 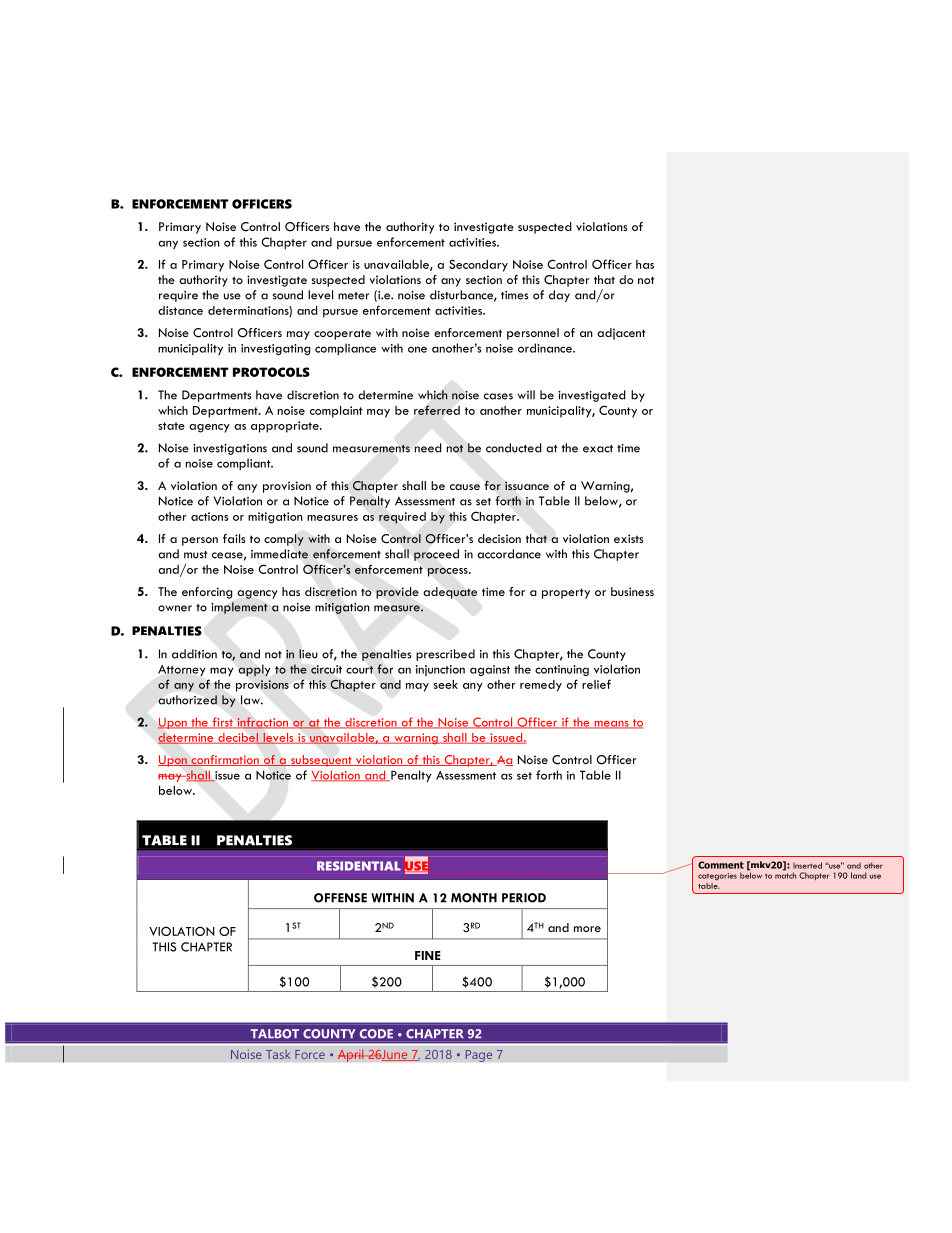 What do you see at coordinates (559, 296) in the document?
I see `day` at bounding box center [559, 296].
